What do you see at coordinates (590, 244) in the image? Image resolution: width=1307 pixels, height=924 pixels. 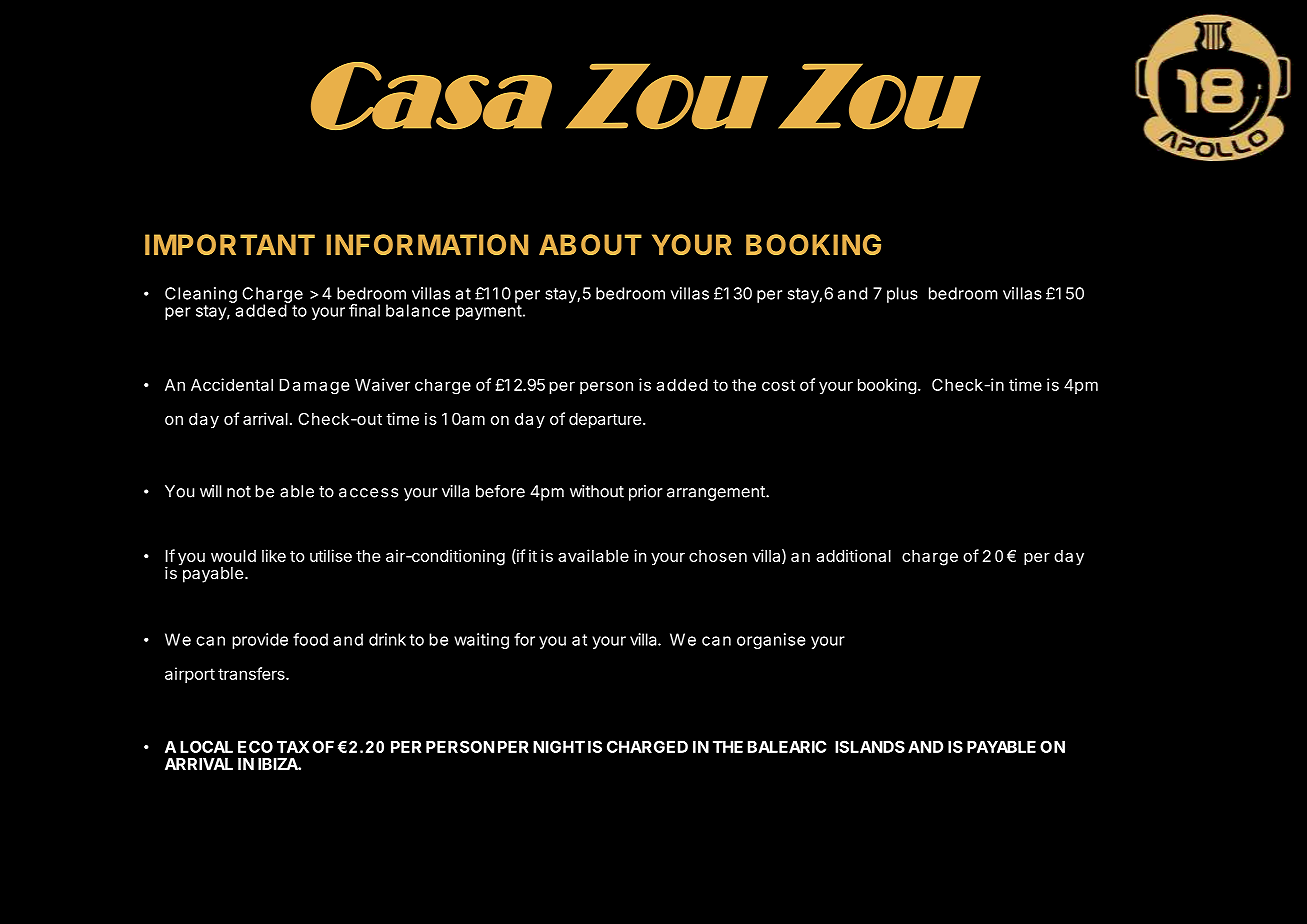 I see `ABOUT` at bounding box center [590, 244].
